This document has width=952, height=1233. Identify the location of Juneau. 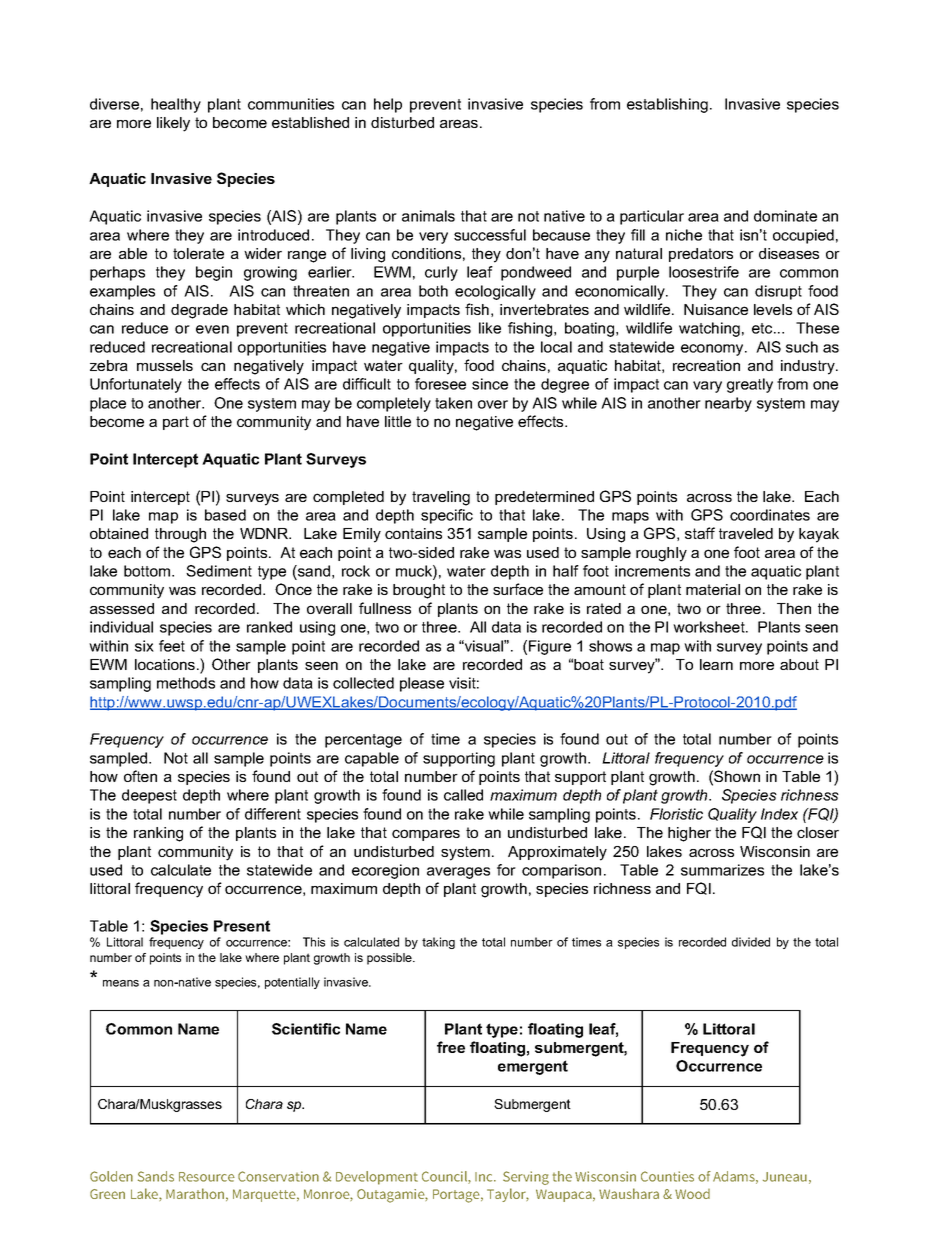
(785, 1177).
